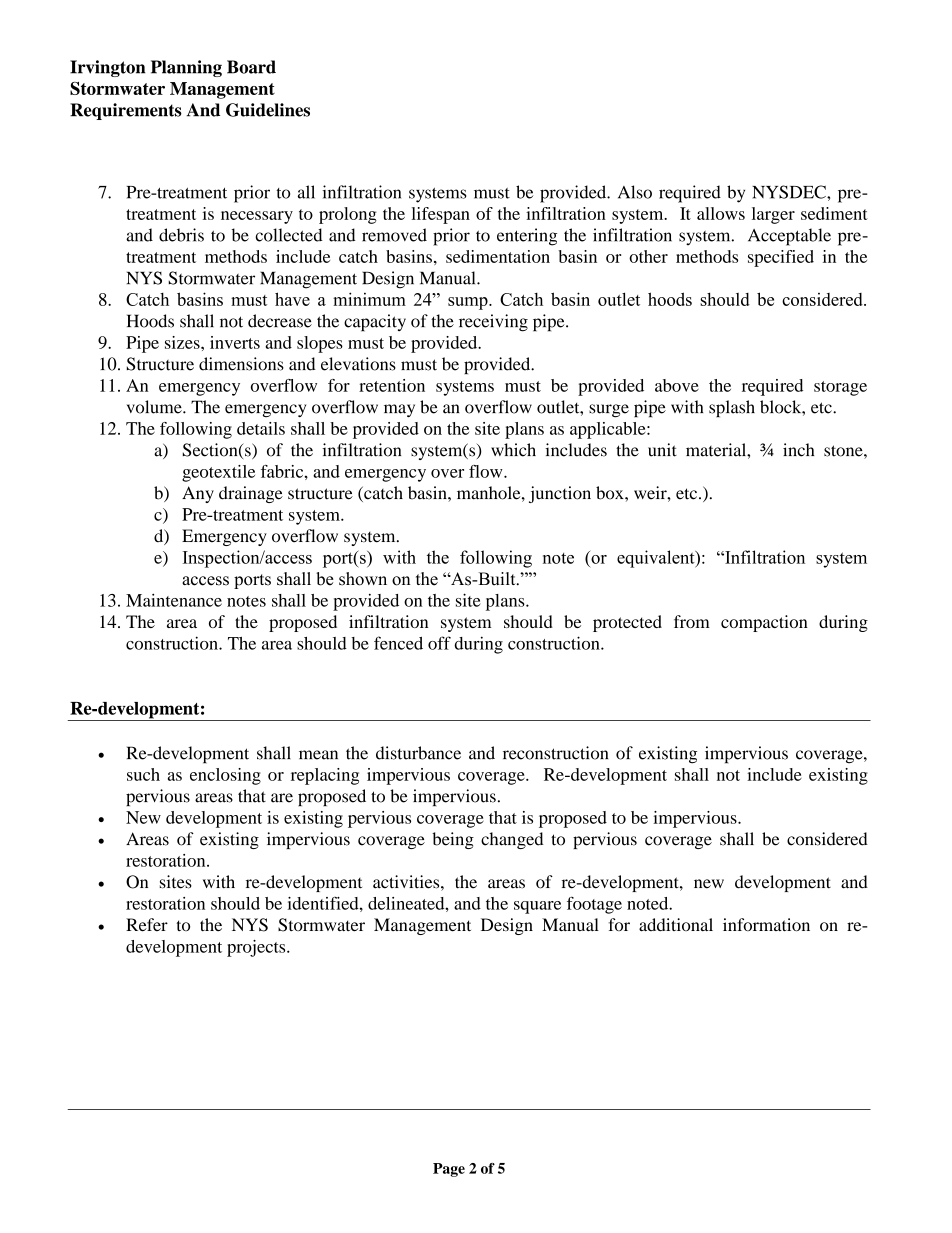 The image size is (952, 1233). I want to click on dimensions, so click(241, 364).
